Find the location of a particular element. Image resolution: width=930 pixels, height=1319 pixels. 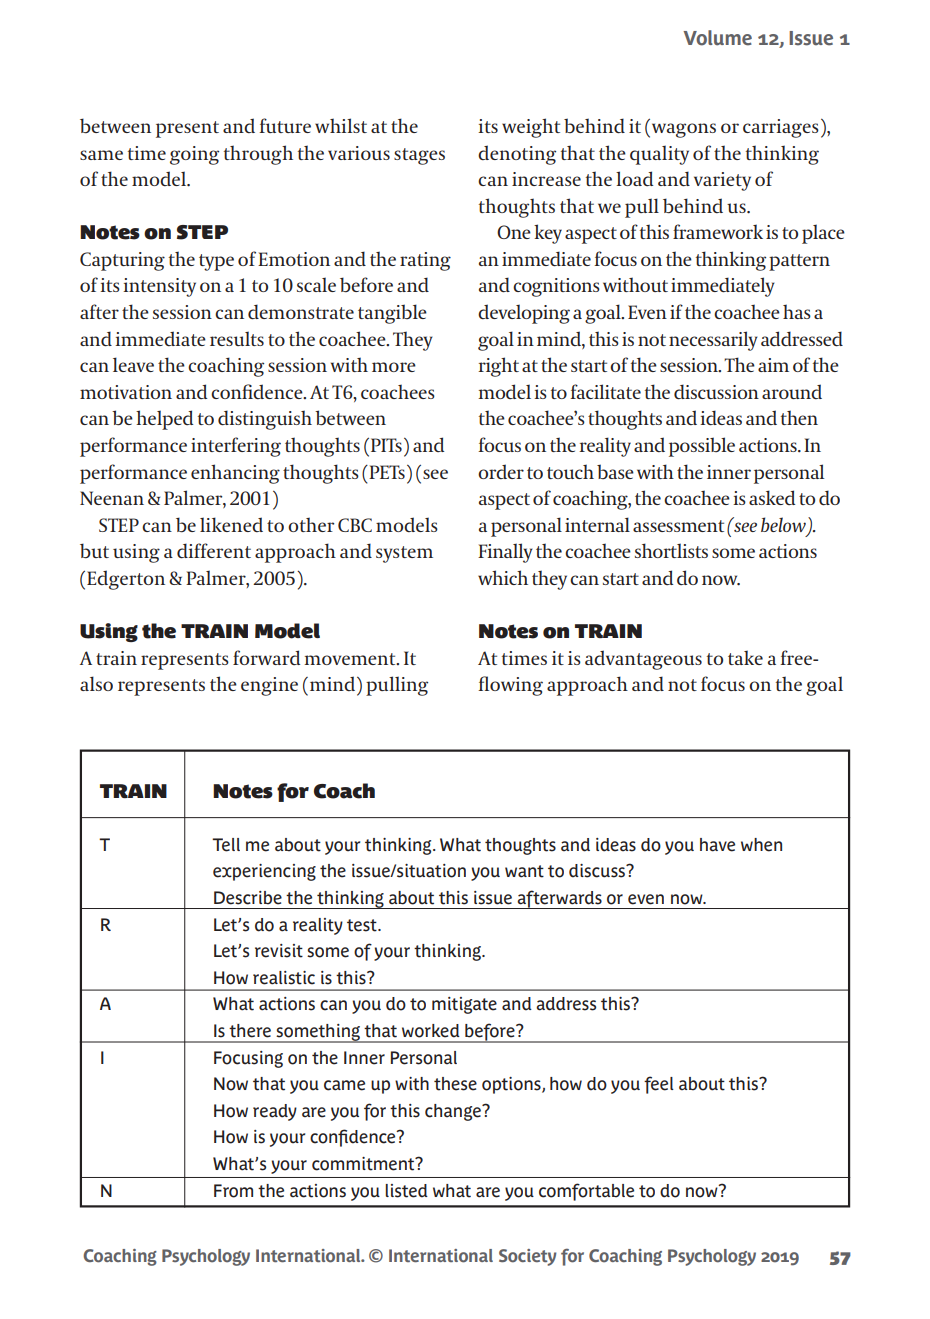

From is located at coordinates (233, 1191).
